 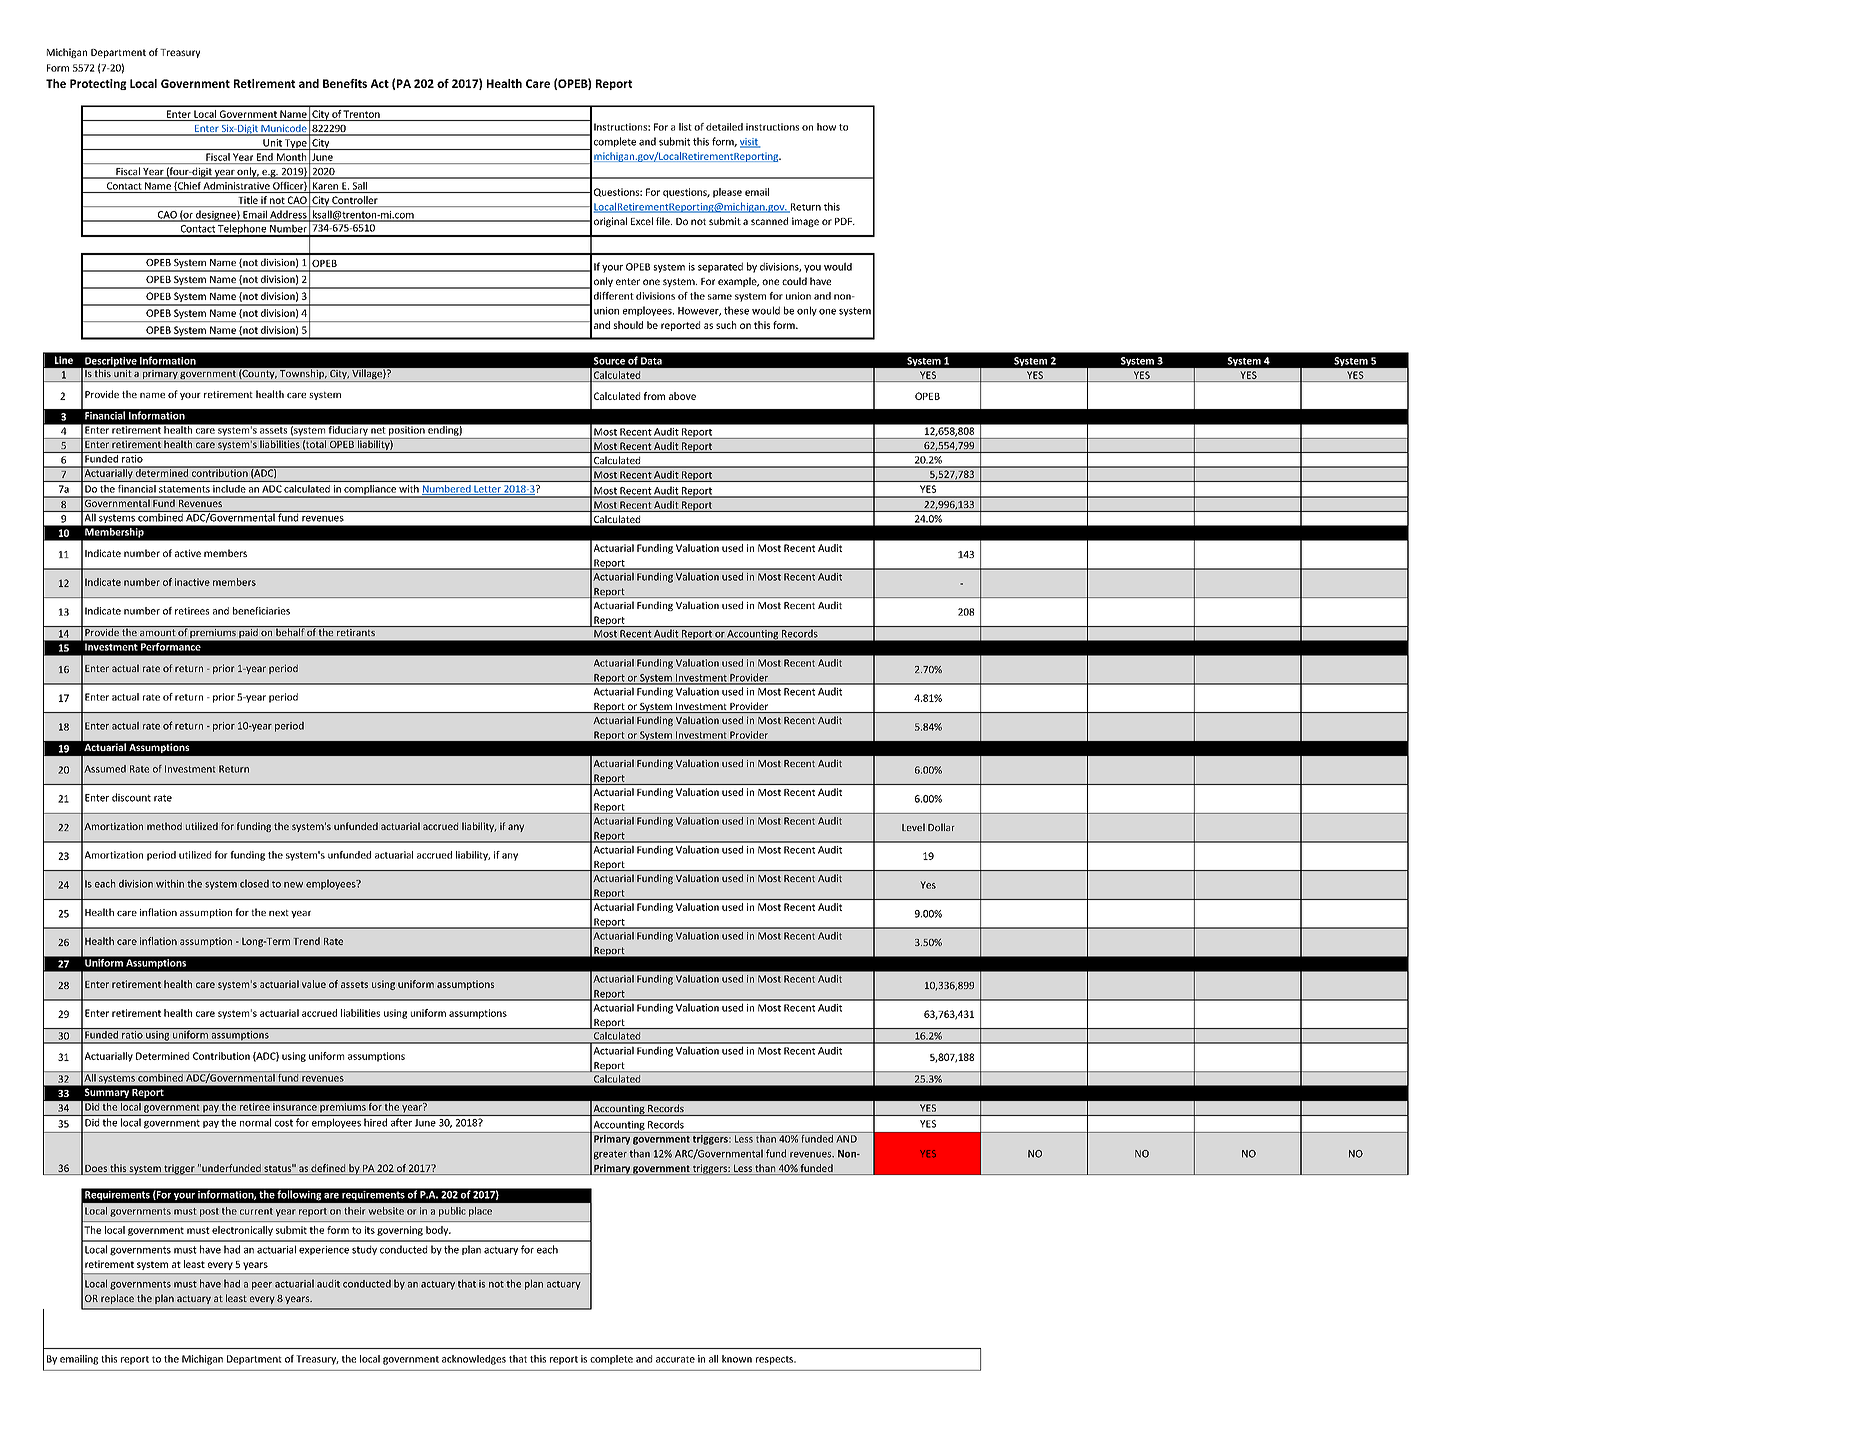 What do you see at coordinates (98, 84) in the image?
I see `Protecting` at bounding box center [98, 84].
